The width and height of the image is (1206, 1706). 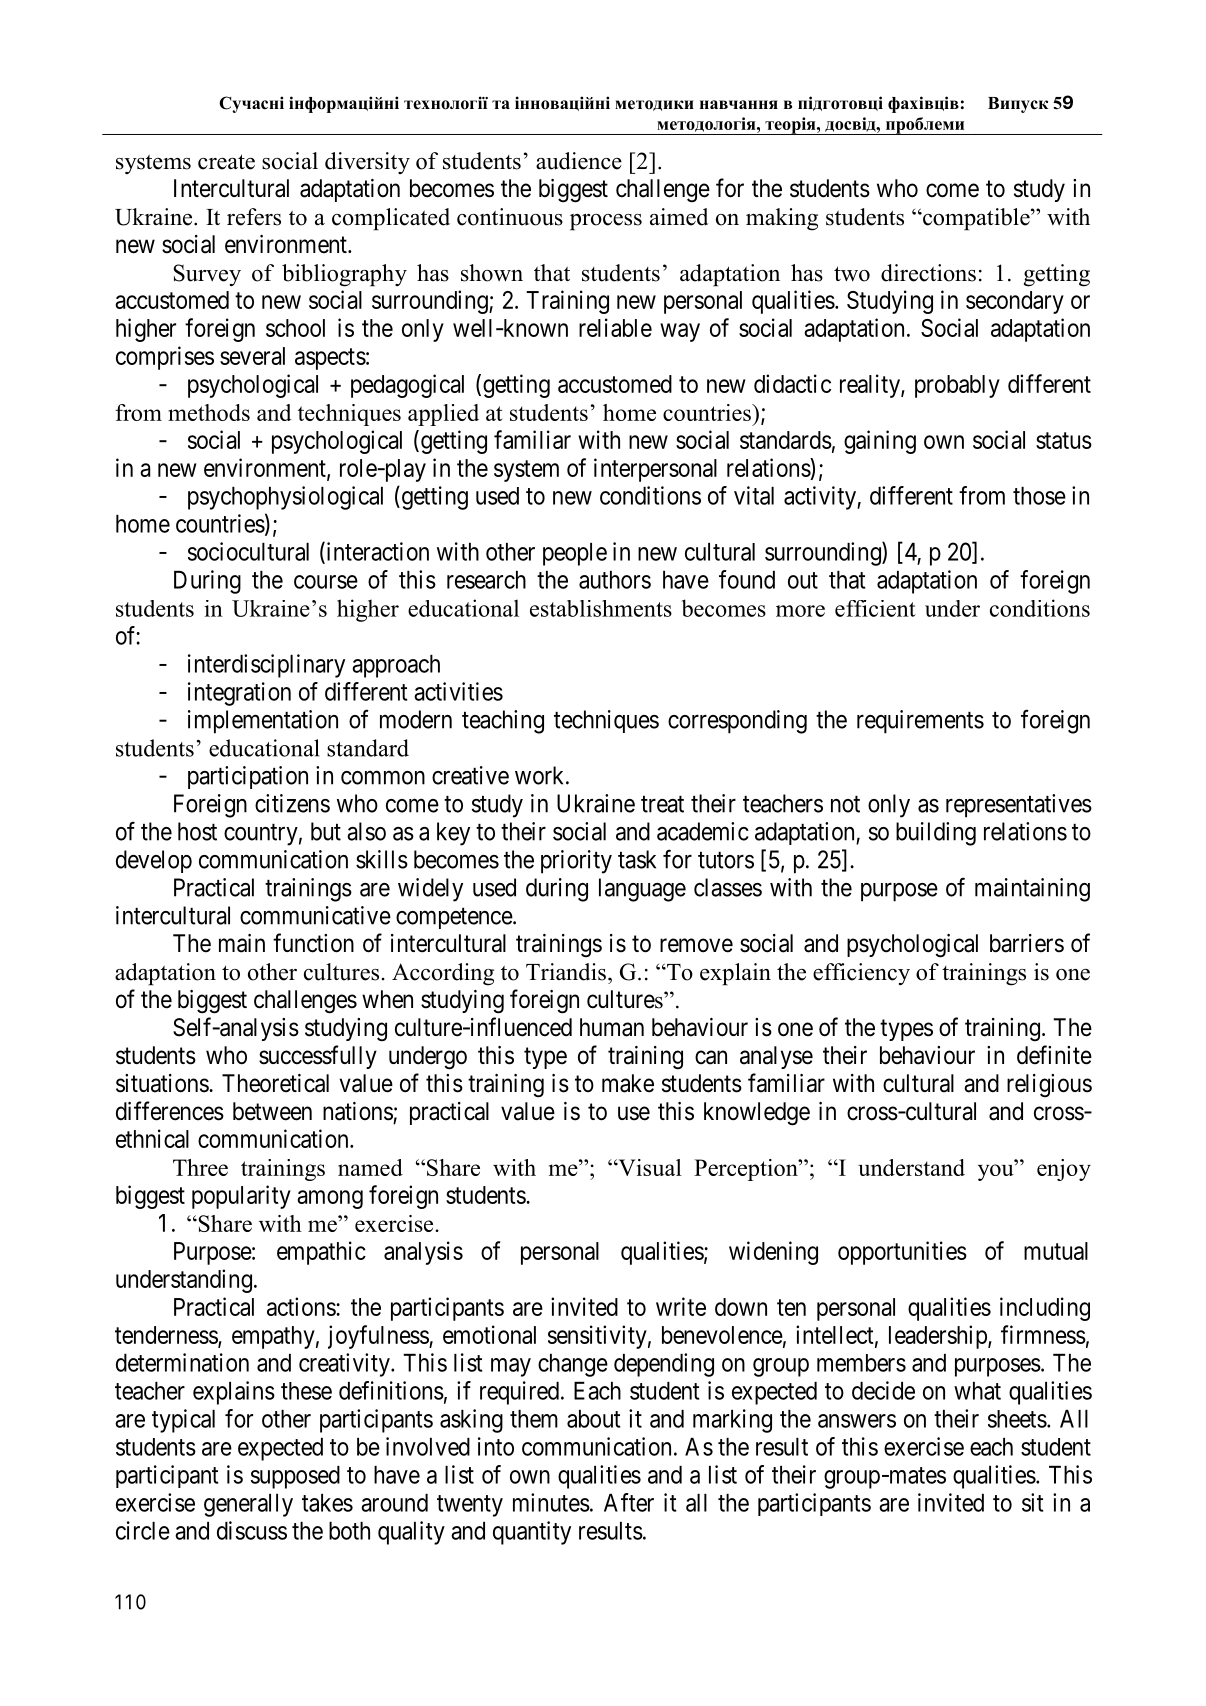 I want to click on people, so click(x=575, y=554).
